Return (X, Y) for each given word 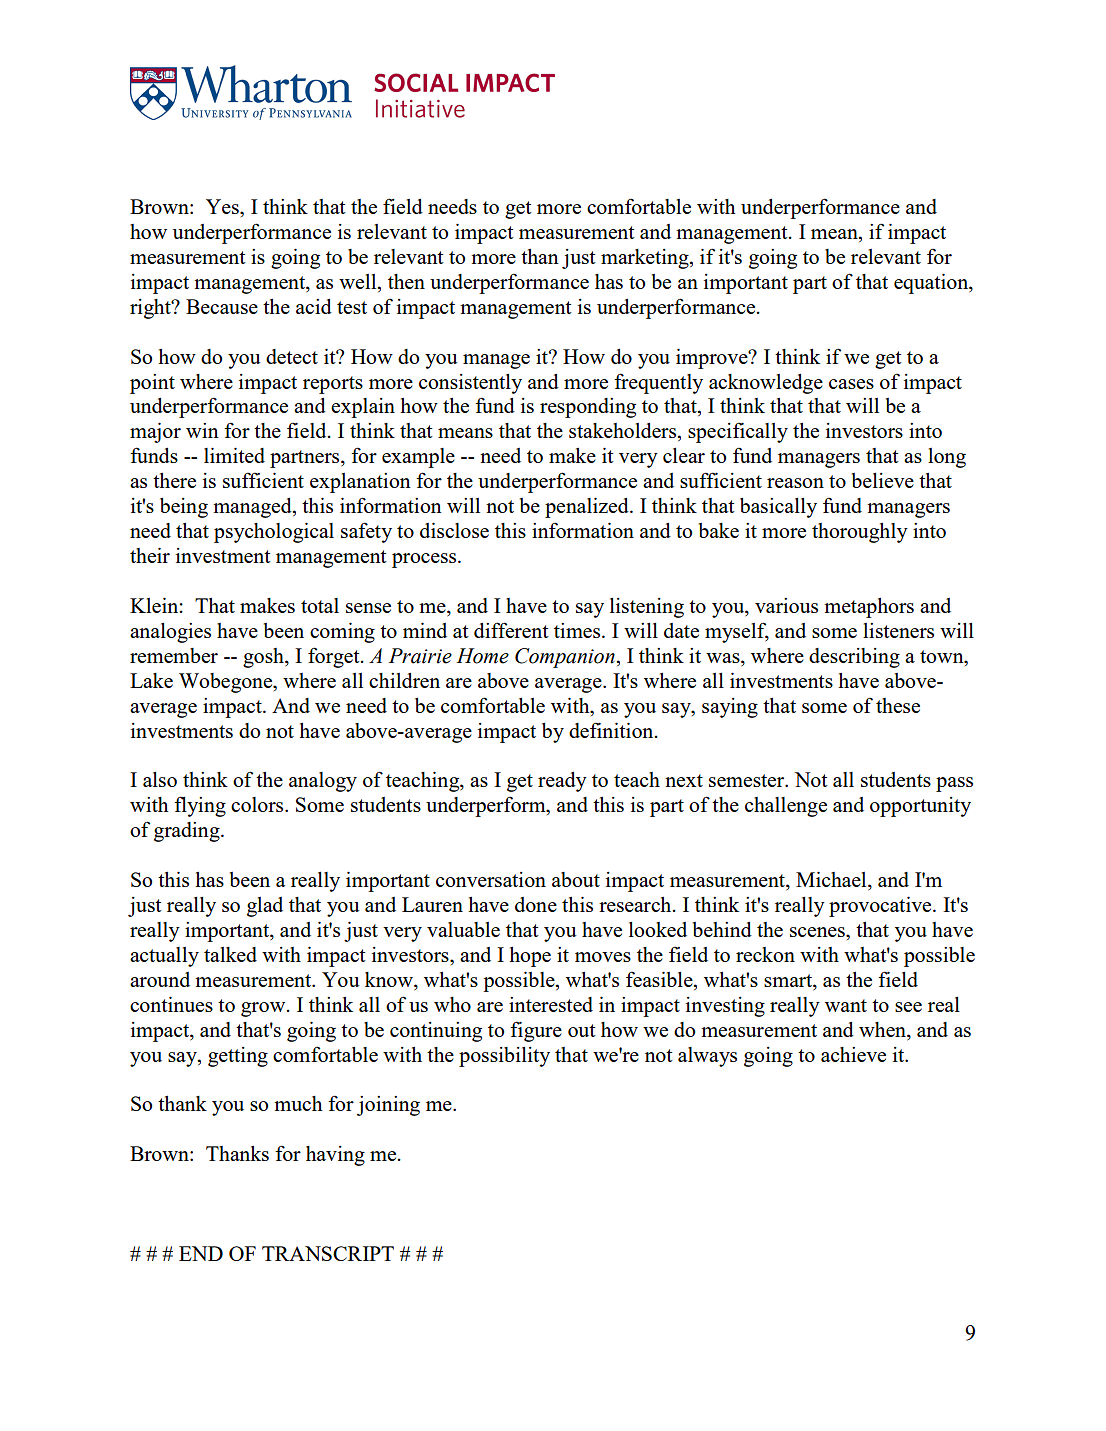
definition (612, 730)
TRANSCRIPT (328, 1253)
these (898, 705)
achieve (853, 1054)
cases (851, 384)
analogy (323, 782)
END (201, 1253)
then (406, 281)
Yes (223, 206)
